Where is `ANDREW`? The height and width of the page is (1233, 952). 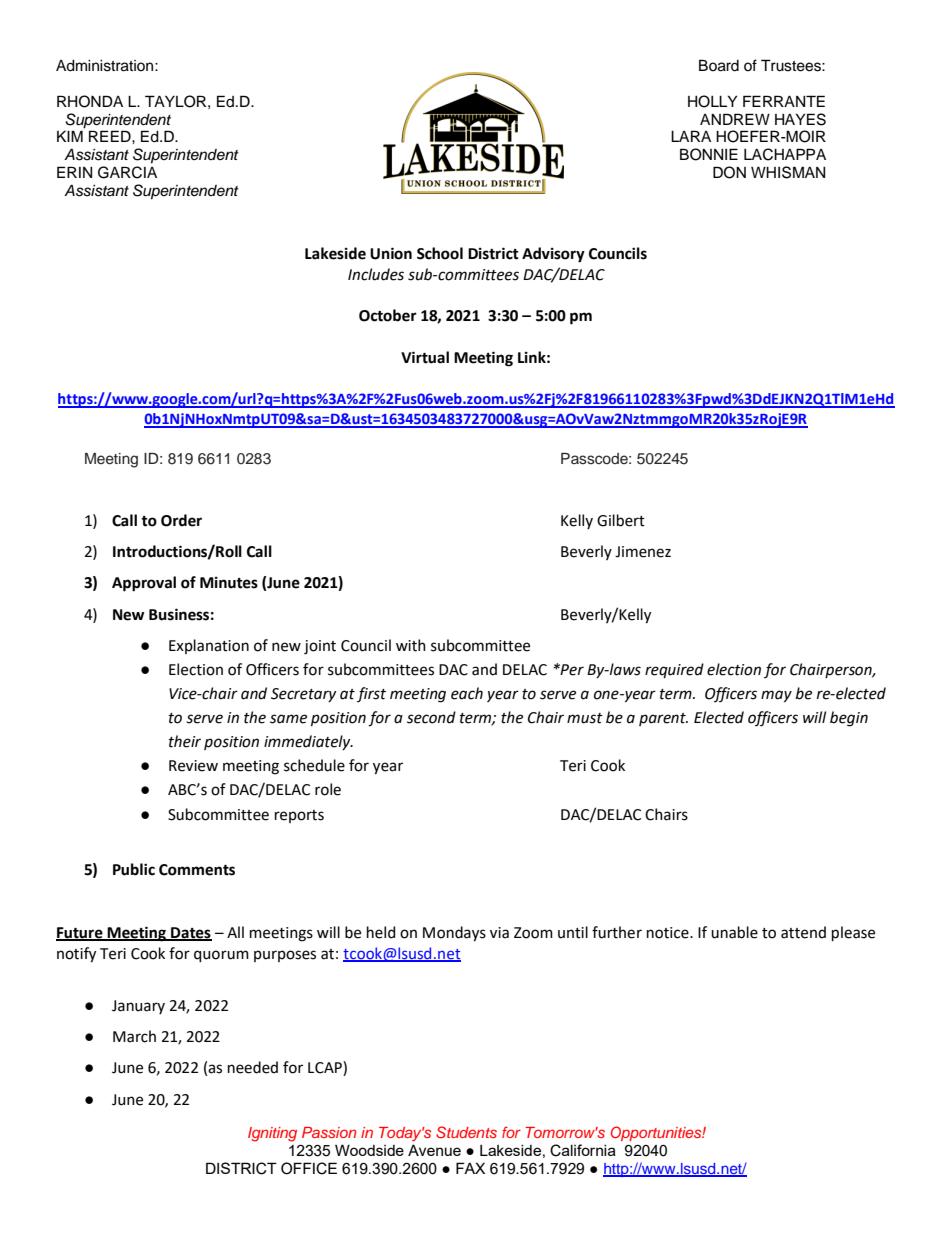 ANDREW is located at coordinates (735, 119).
